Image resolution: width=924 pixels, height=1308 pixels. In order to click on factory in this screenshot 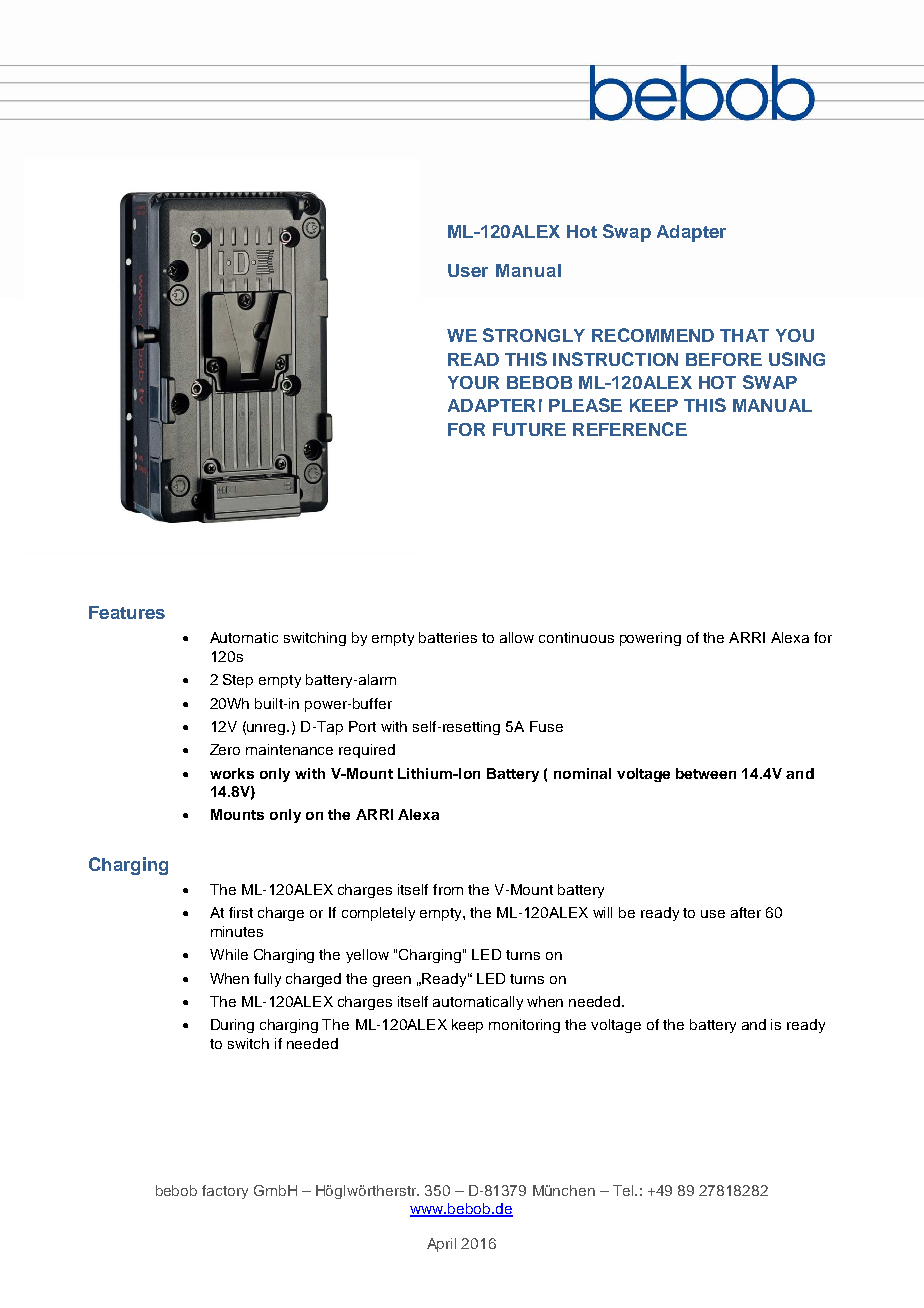, I will do `click(225, 1192)`.
